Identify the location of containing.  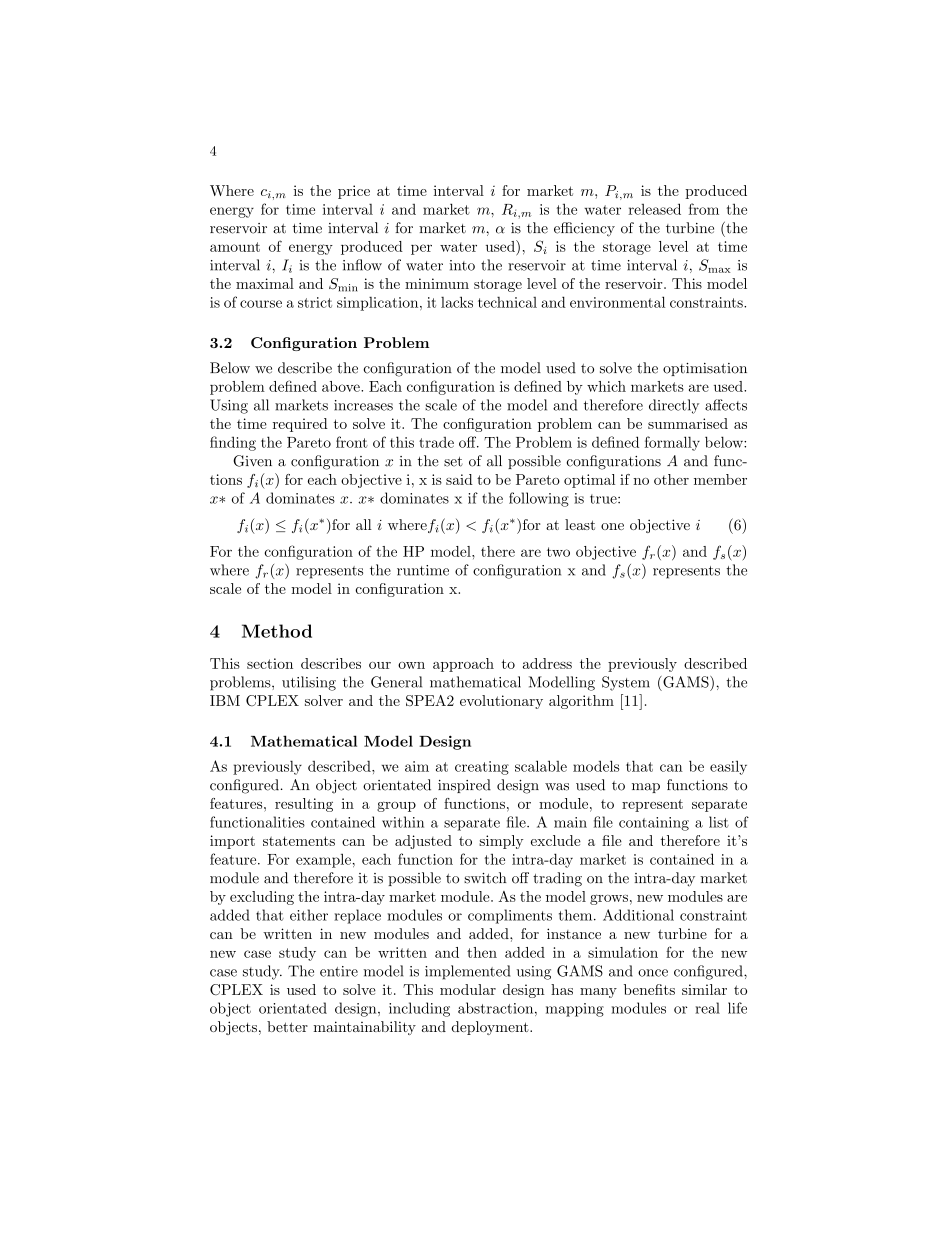
(654, 824).
